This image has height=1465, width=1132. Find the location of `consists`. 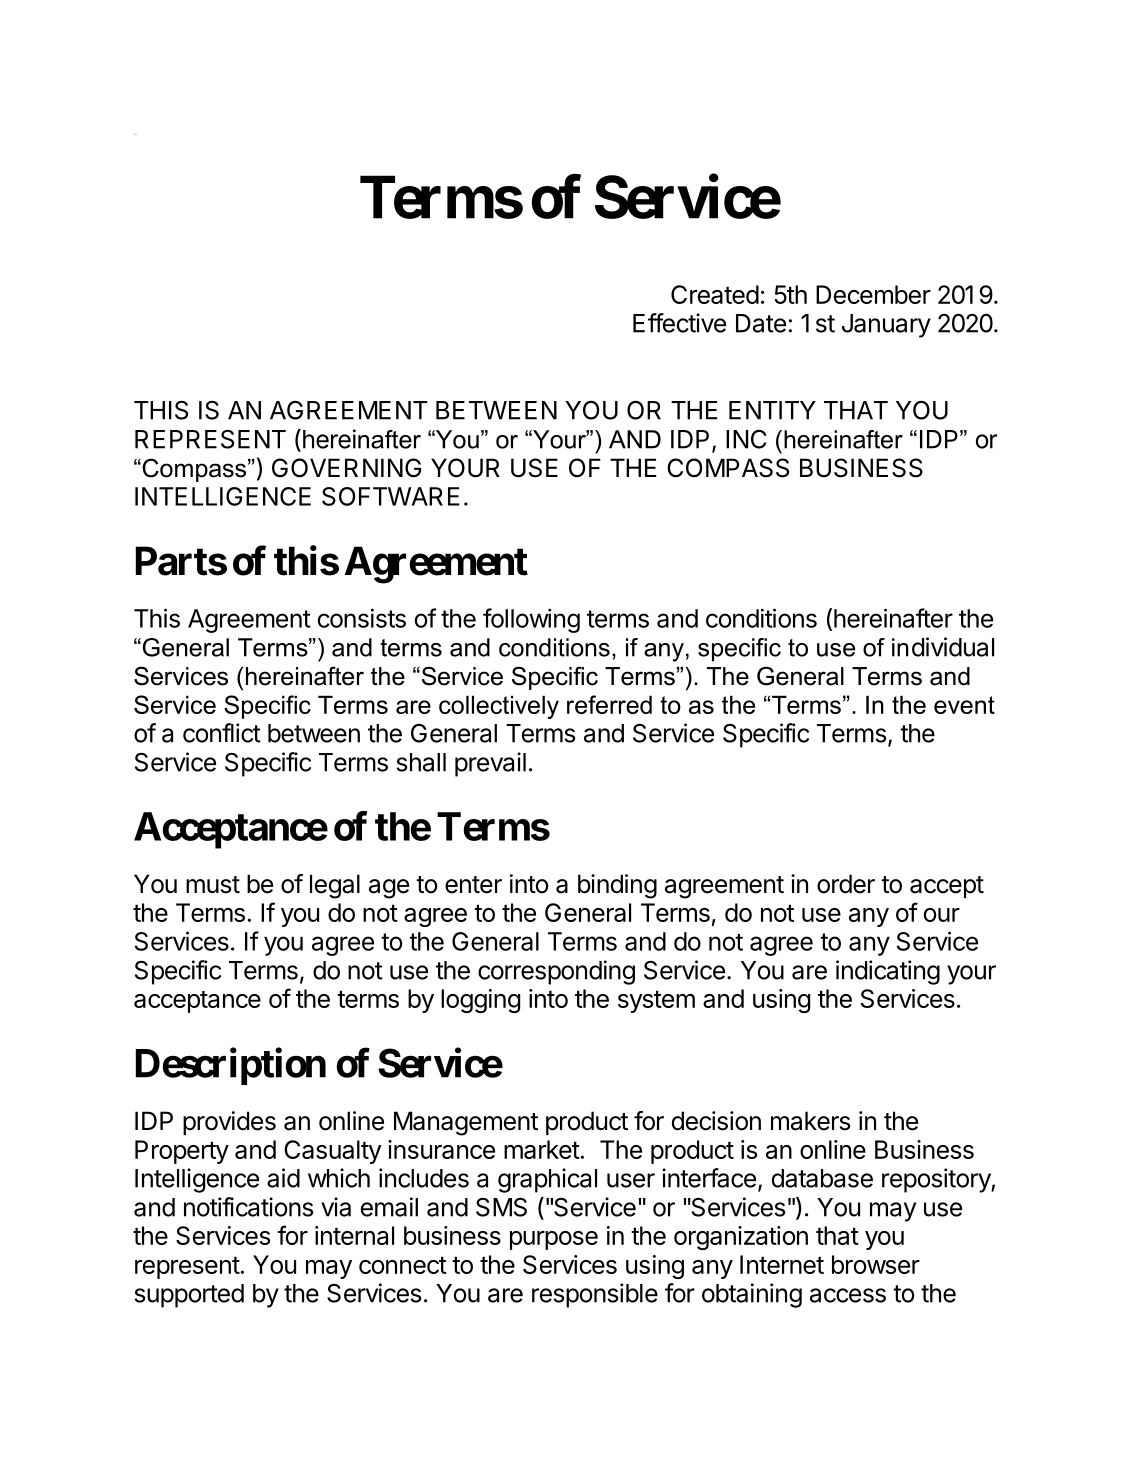

consists is located at coordinates (362, 618).
